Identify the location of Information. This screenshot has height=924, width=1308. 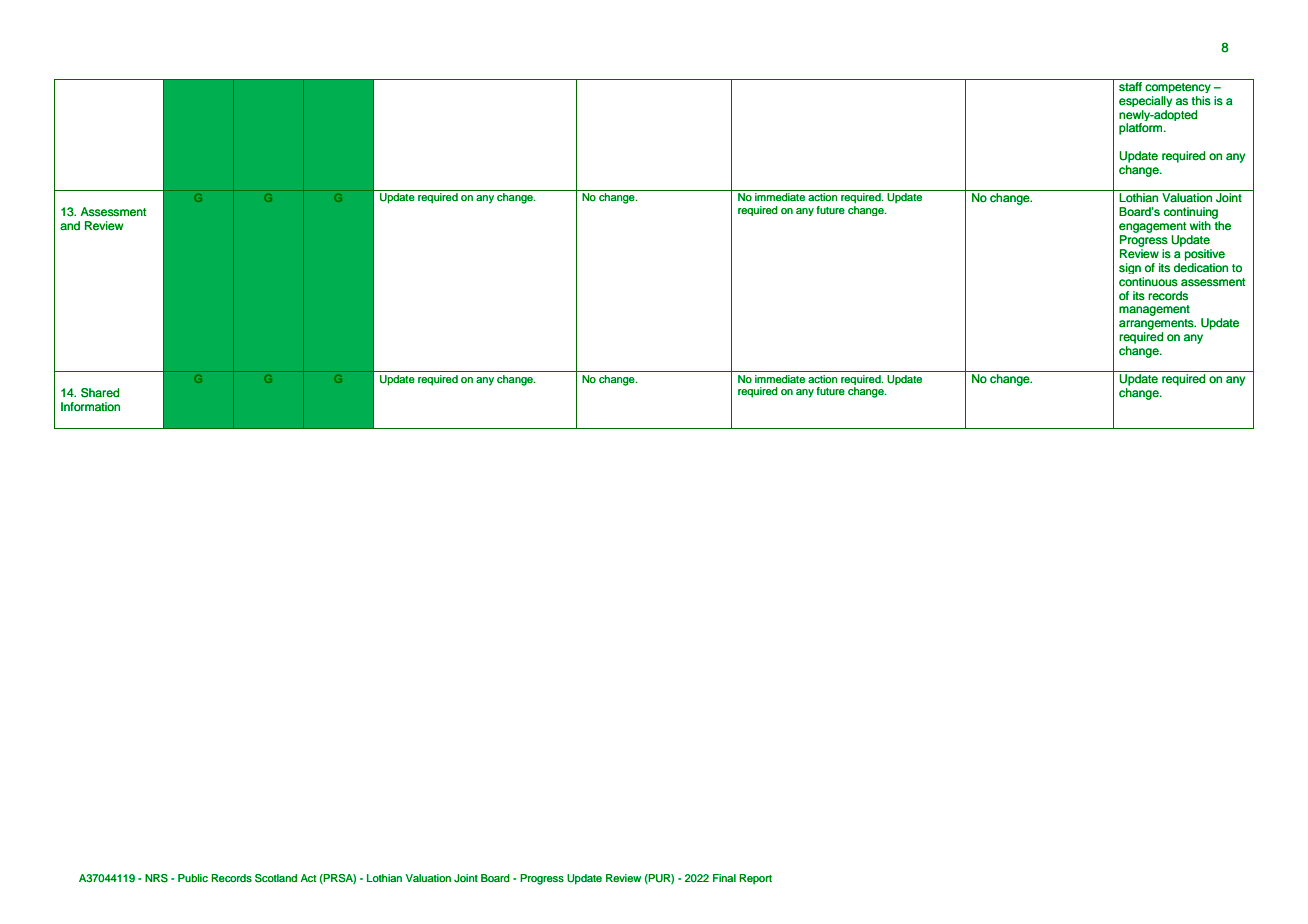
(90, 407).
